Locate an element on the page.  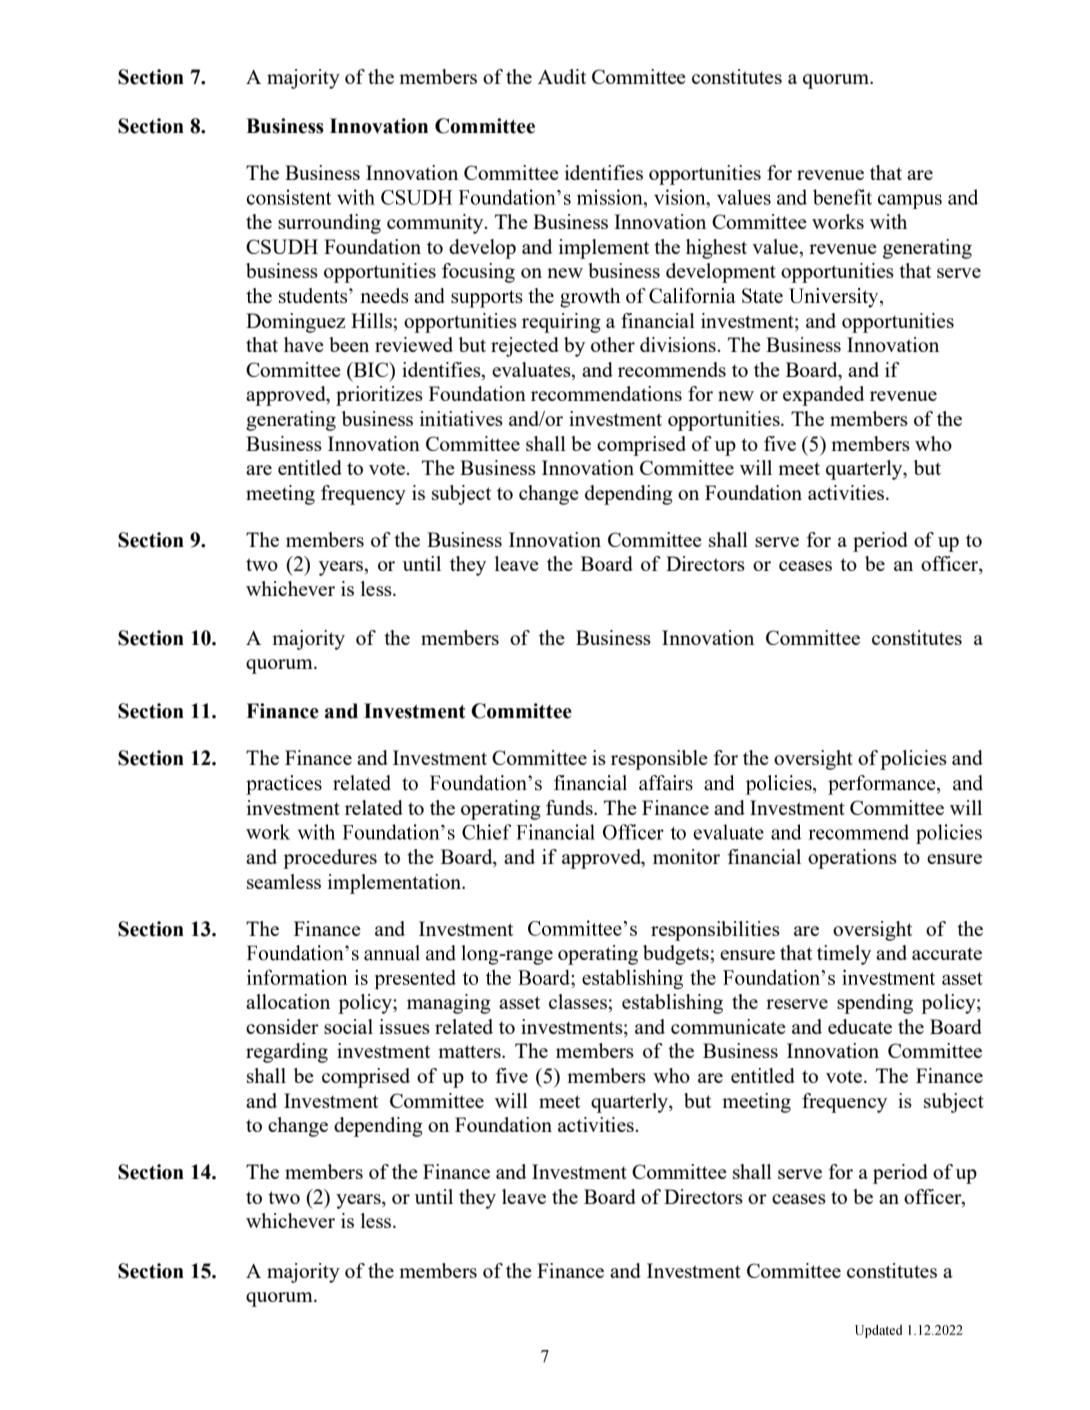
classes is located at coordinates (579, 1001).
